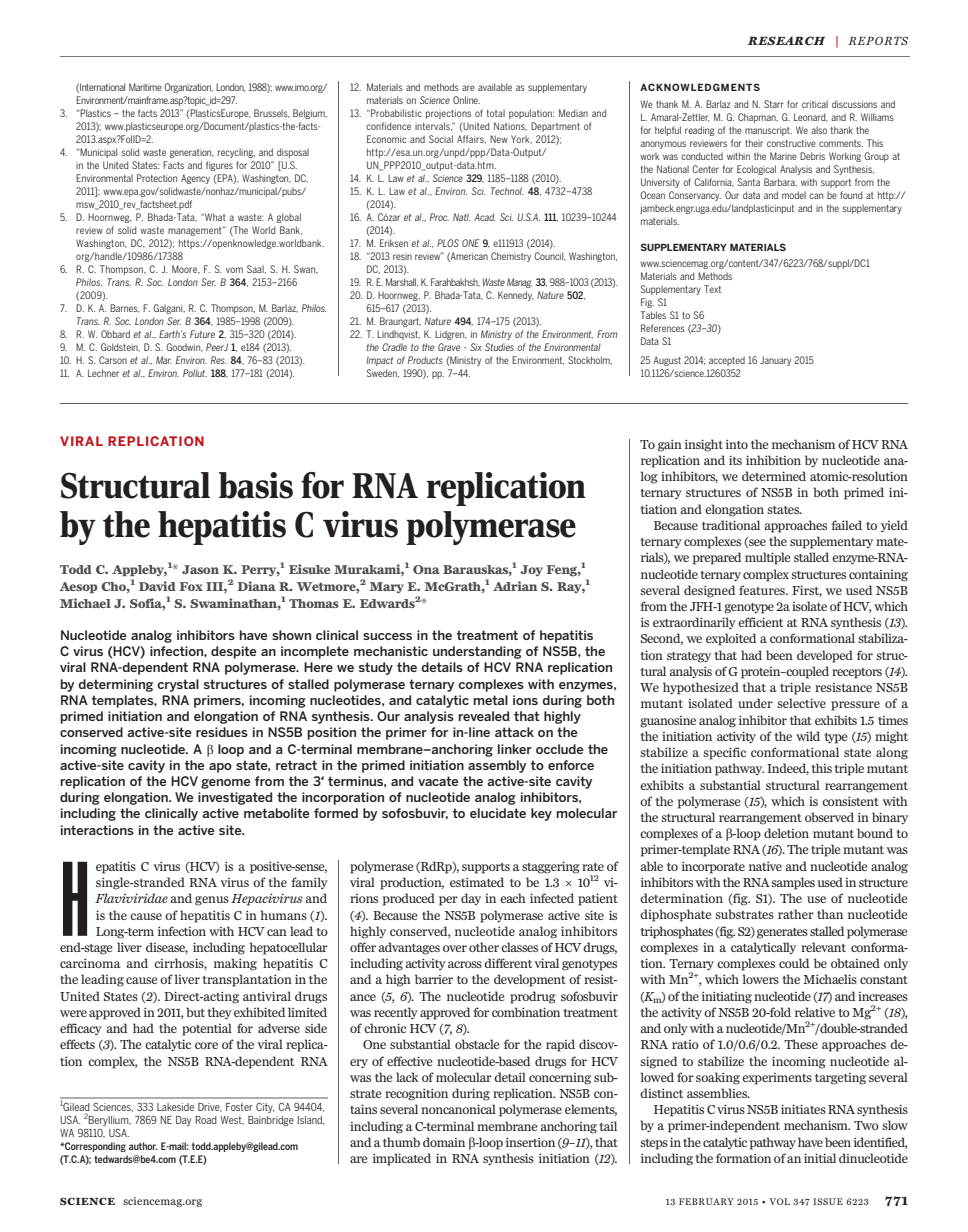  I want to click on initial, so click(820, 1158).
